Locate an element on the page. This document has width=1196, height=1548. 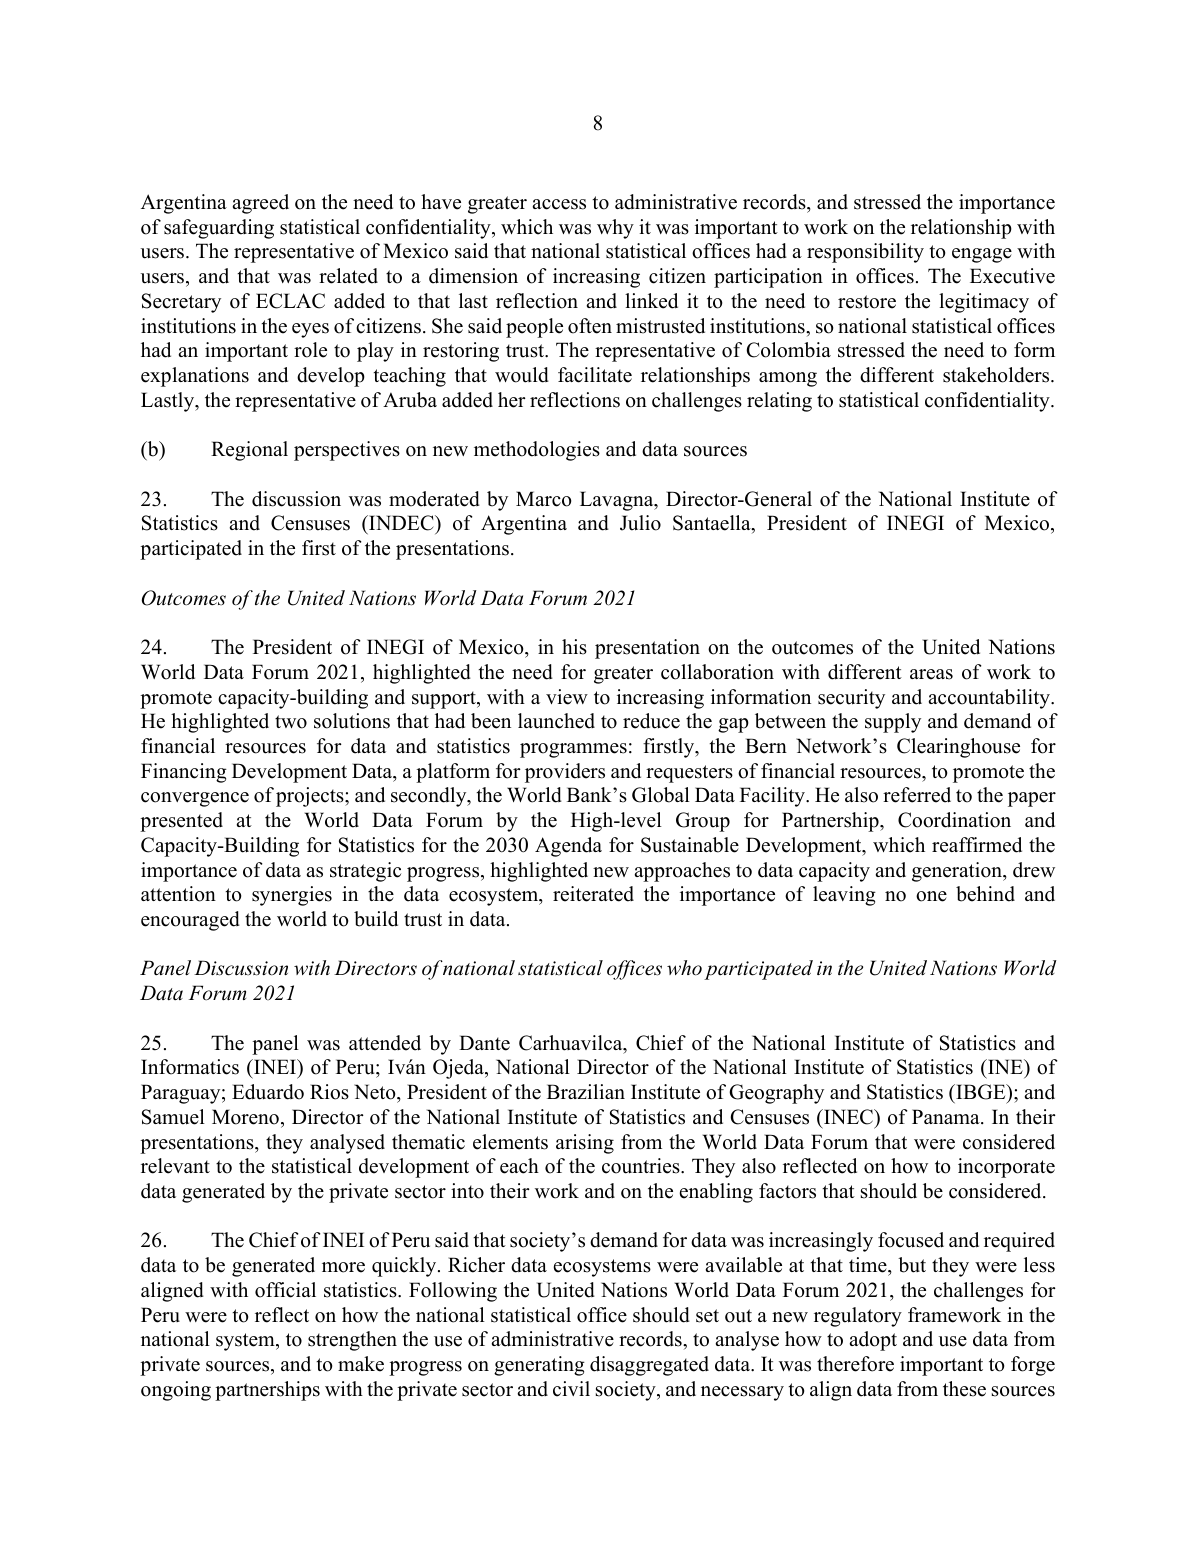
who is located at coordinates (684, 968).
